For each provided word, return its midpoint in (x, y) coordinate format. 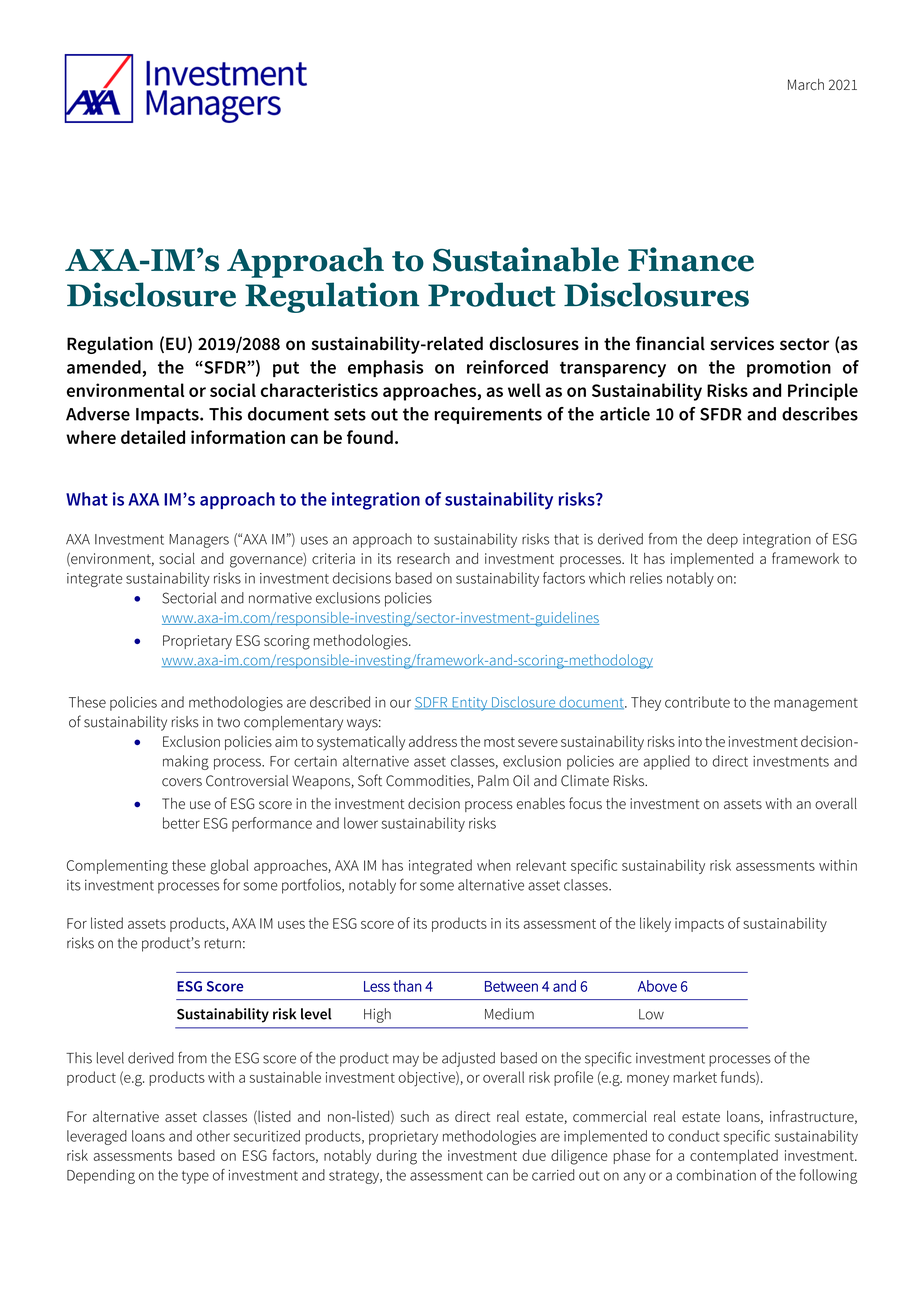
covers (182, 782)
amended (104, 367)
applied (666, 762)
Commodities (429, 781)
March (806, 84)
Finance (691, 259)
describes (820, 414)
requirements (488, 415)
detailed (153, 437)
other (213, 1136)
